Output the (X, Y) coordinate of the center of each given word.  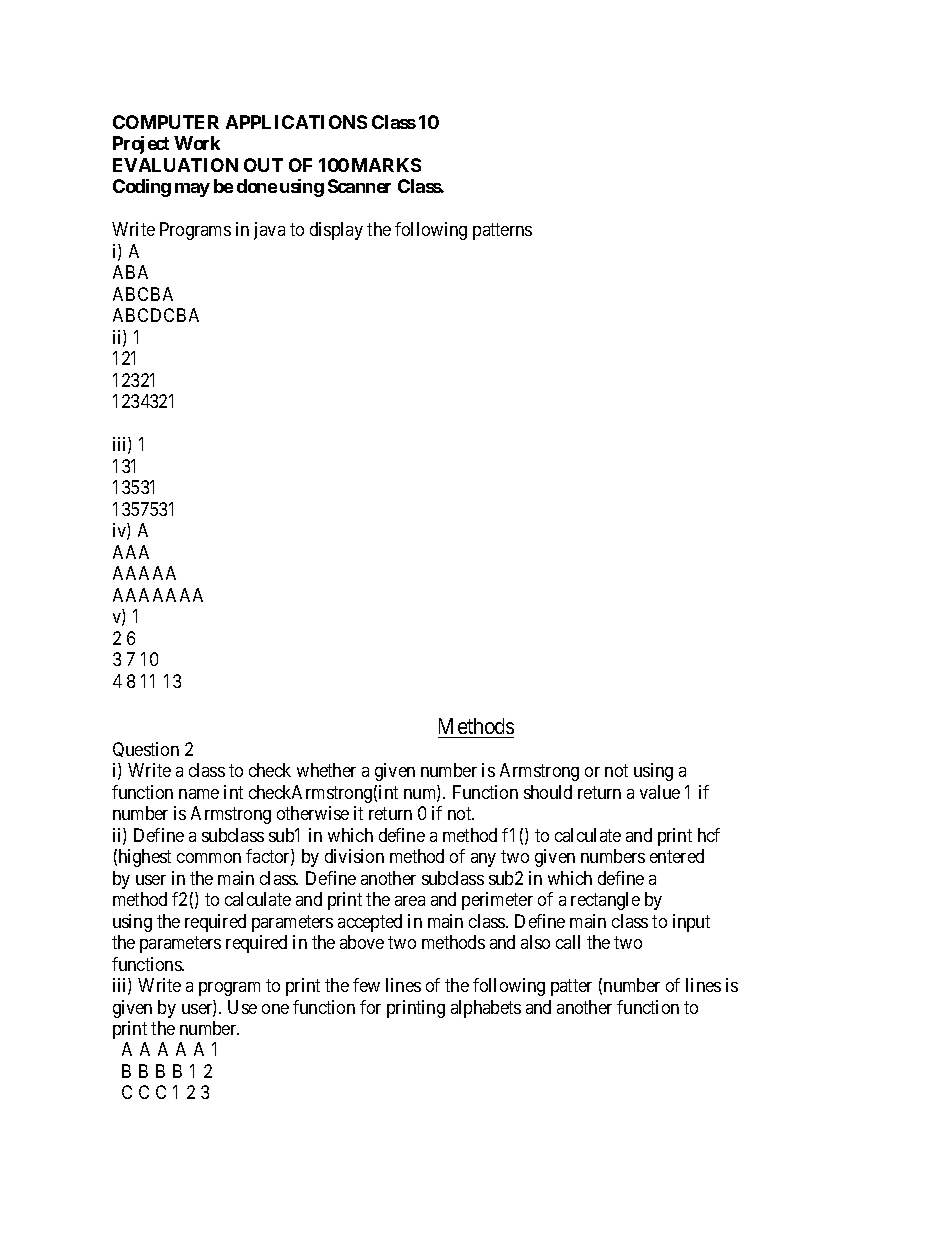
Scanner (359, 186)
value (660, 792)
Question (146, 749)
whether (326, 770)
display (336, 231)
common (209, 858)
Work (197, 143)
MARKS (386, 165)
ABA (130, 272)
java (269, 231)
